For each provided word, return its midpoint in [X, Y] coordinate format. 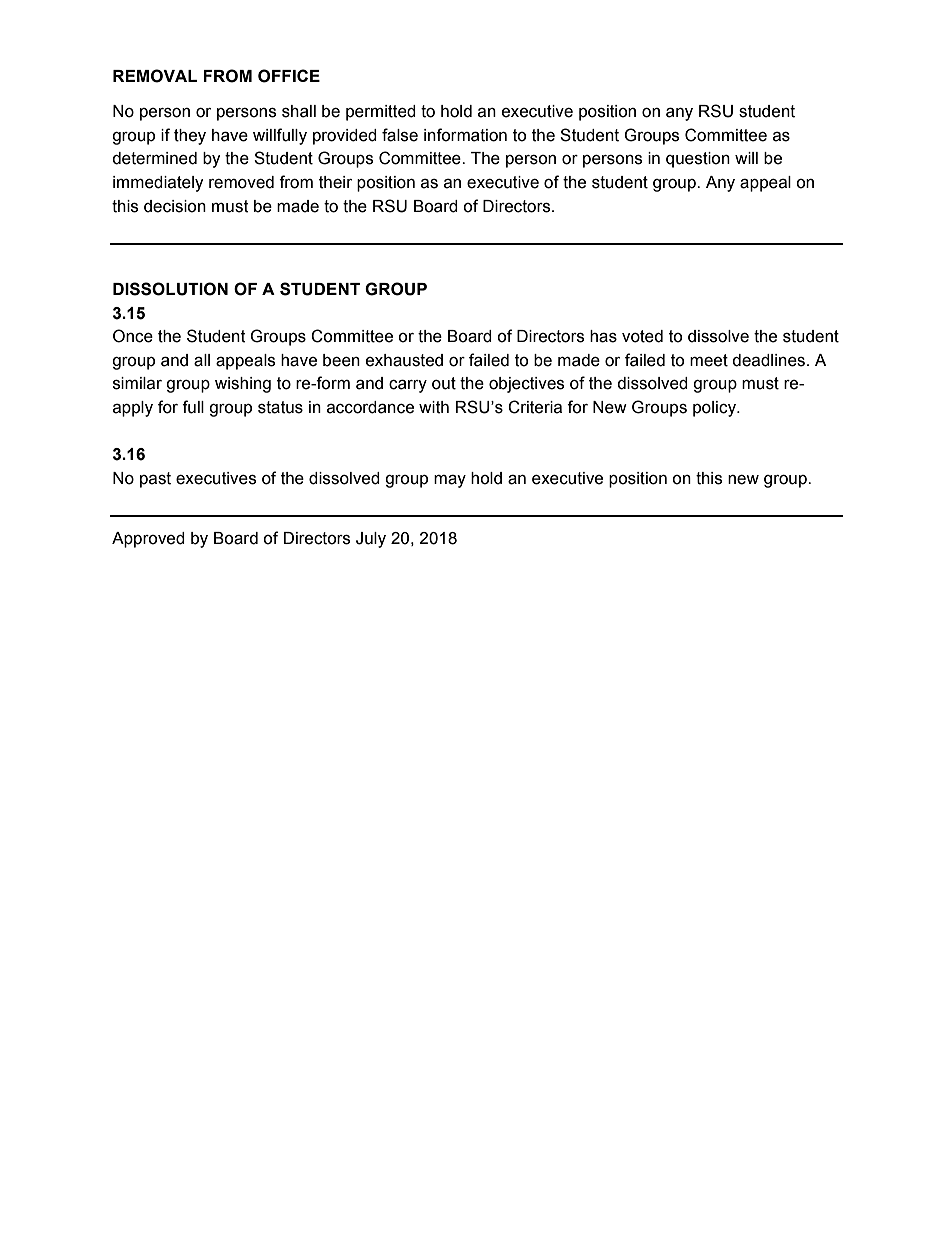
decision [175, 206]
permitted [381, 113]
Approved [148, 540]
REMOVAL [155, 76]
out [444, 383]
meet [709, 360]
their [335, 182]
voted [642, 336]
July [371, 540]
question [698, 160]
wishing [243, 385]
